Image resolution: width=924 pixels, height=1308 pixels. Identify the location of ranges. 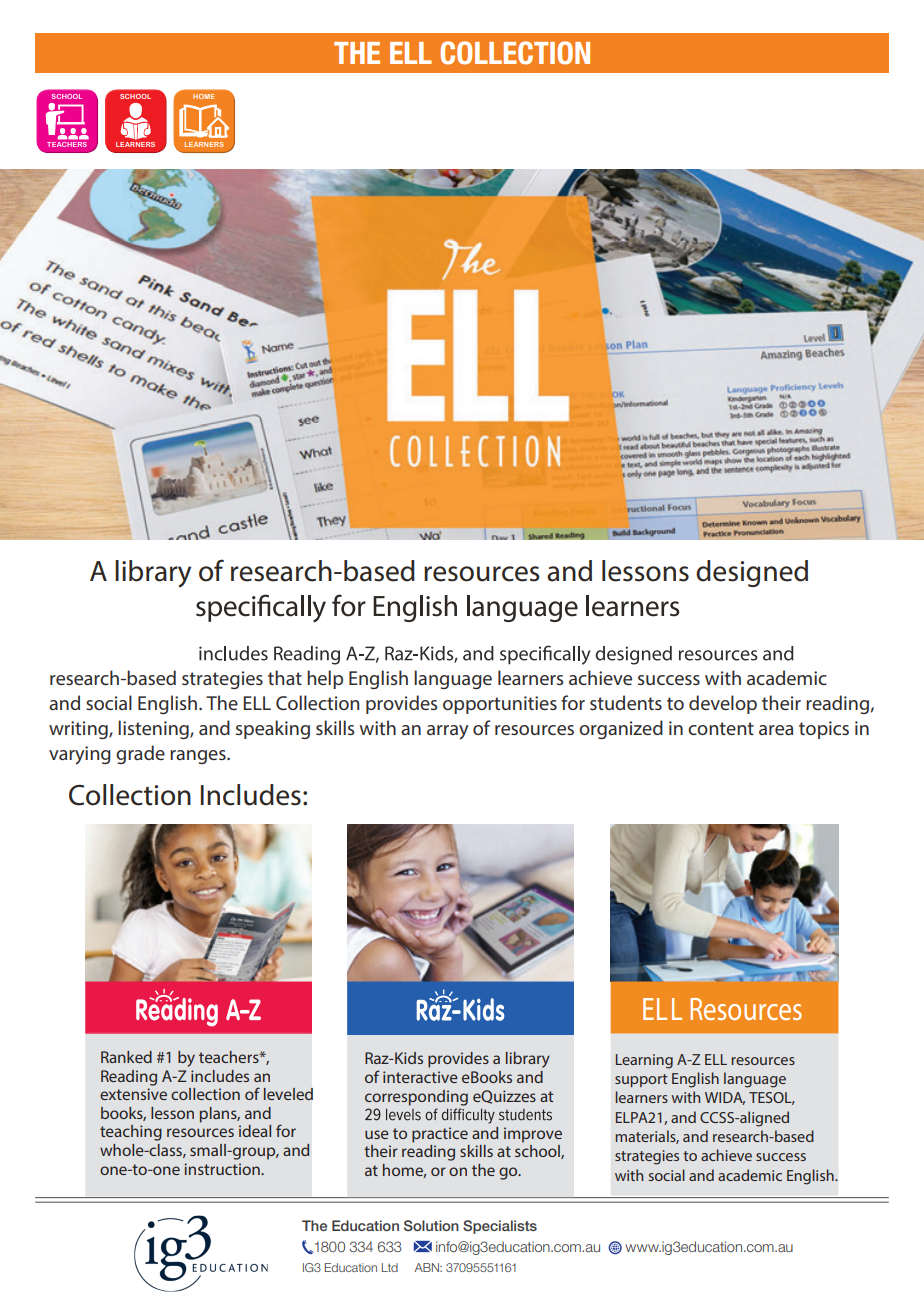
(199, 757).
